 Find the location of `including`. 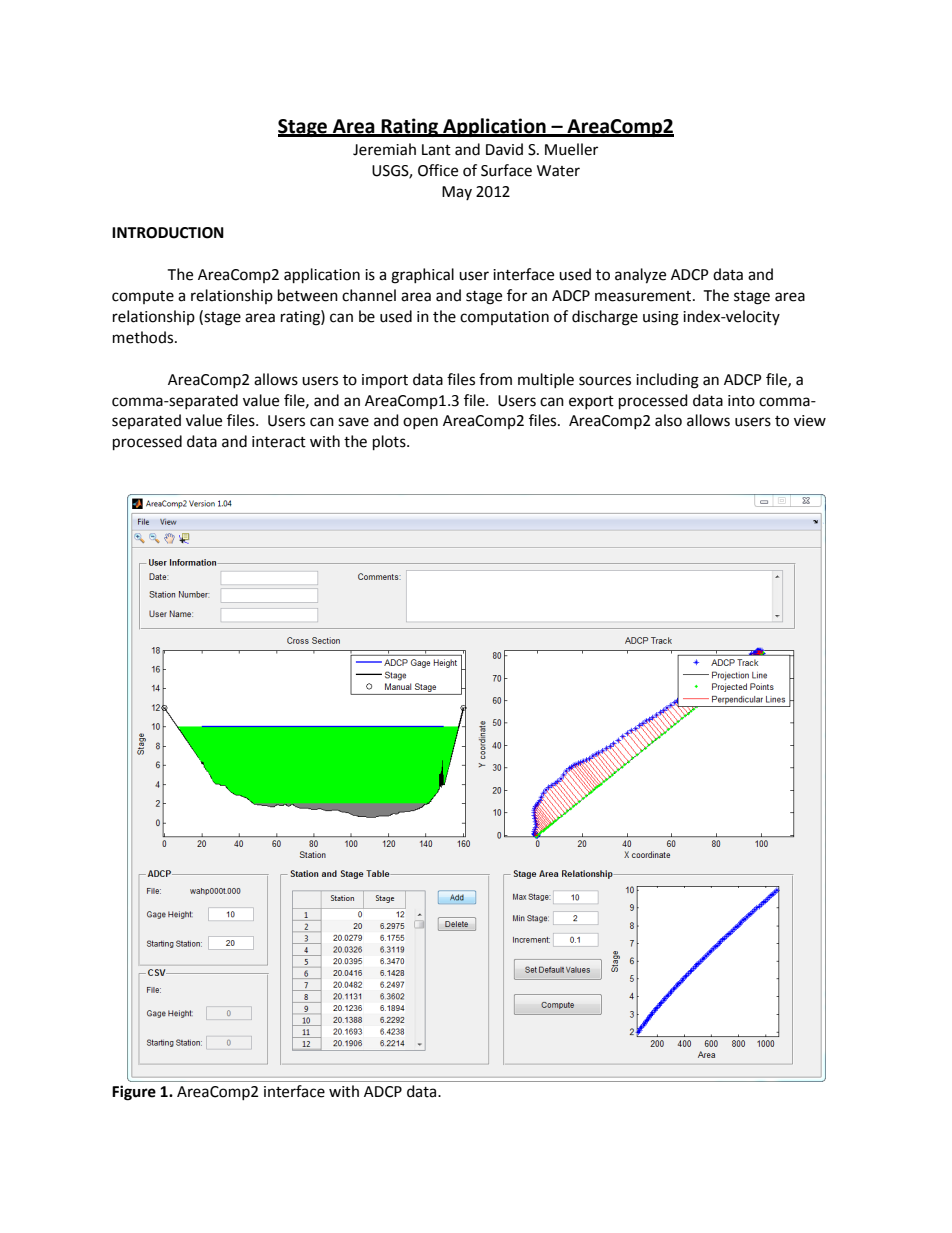

including is located at coordinates (667, 381).
